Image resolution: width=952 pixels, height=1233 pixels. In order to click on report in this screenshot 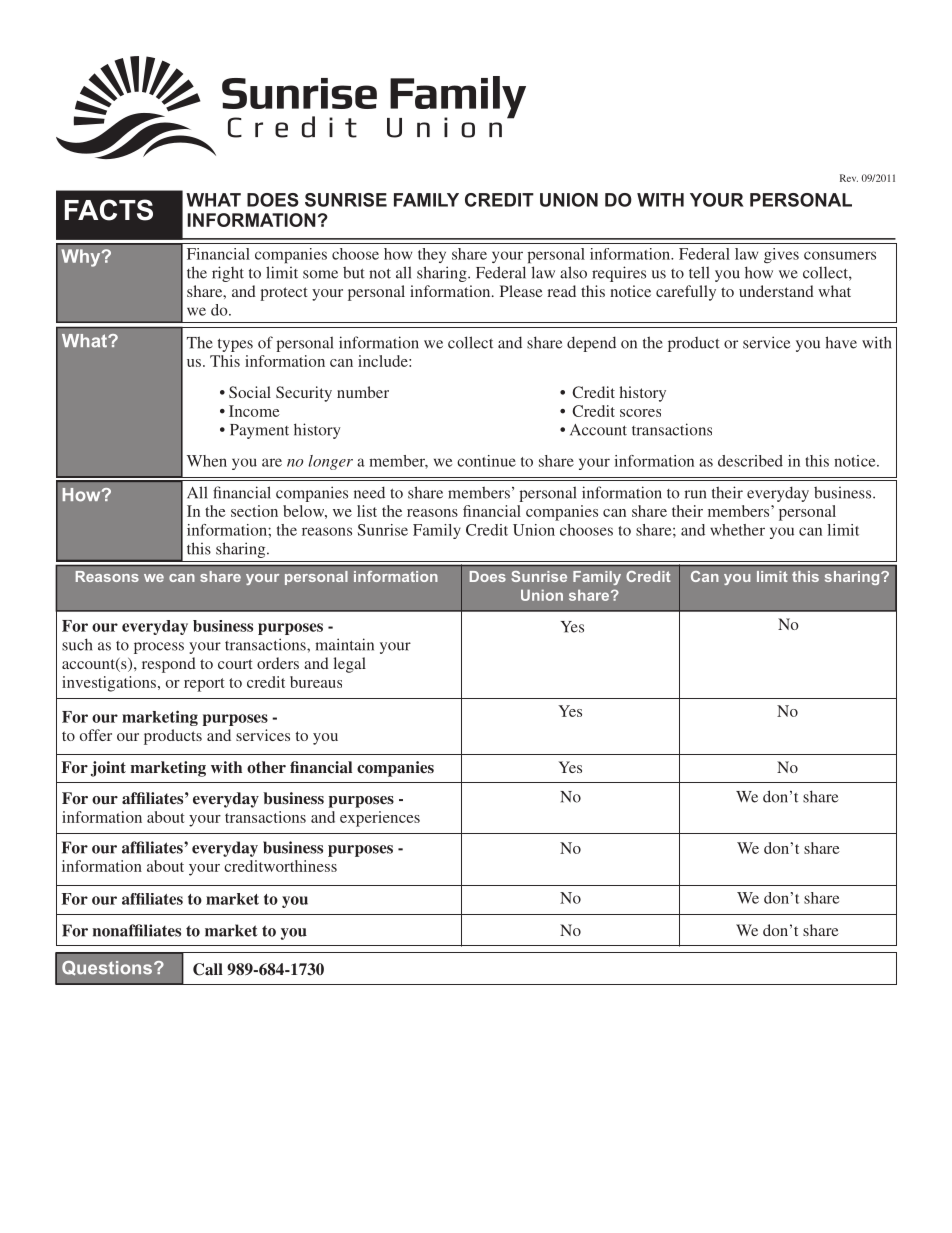, I will do `click(204, 685)`.
